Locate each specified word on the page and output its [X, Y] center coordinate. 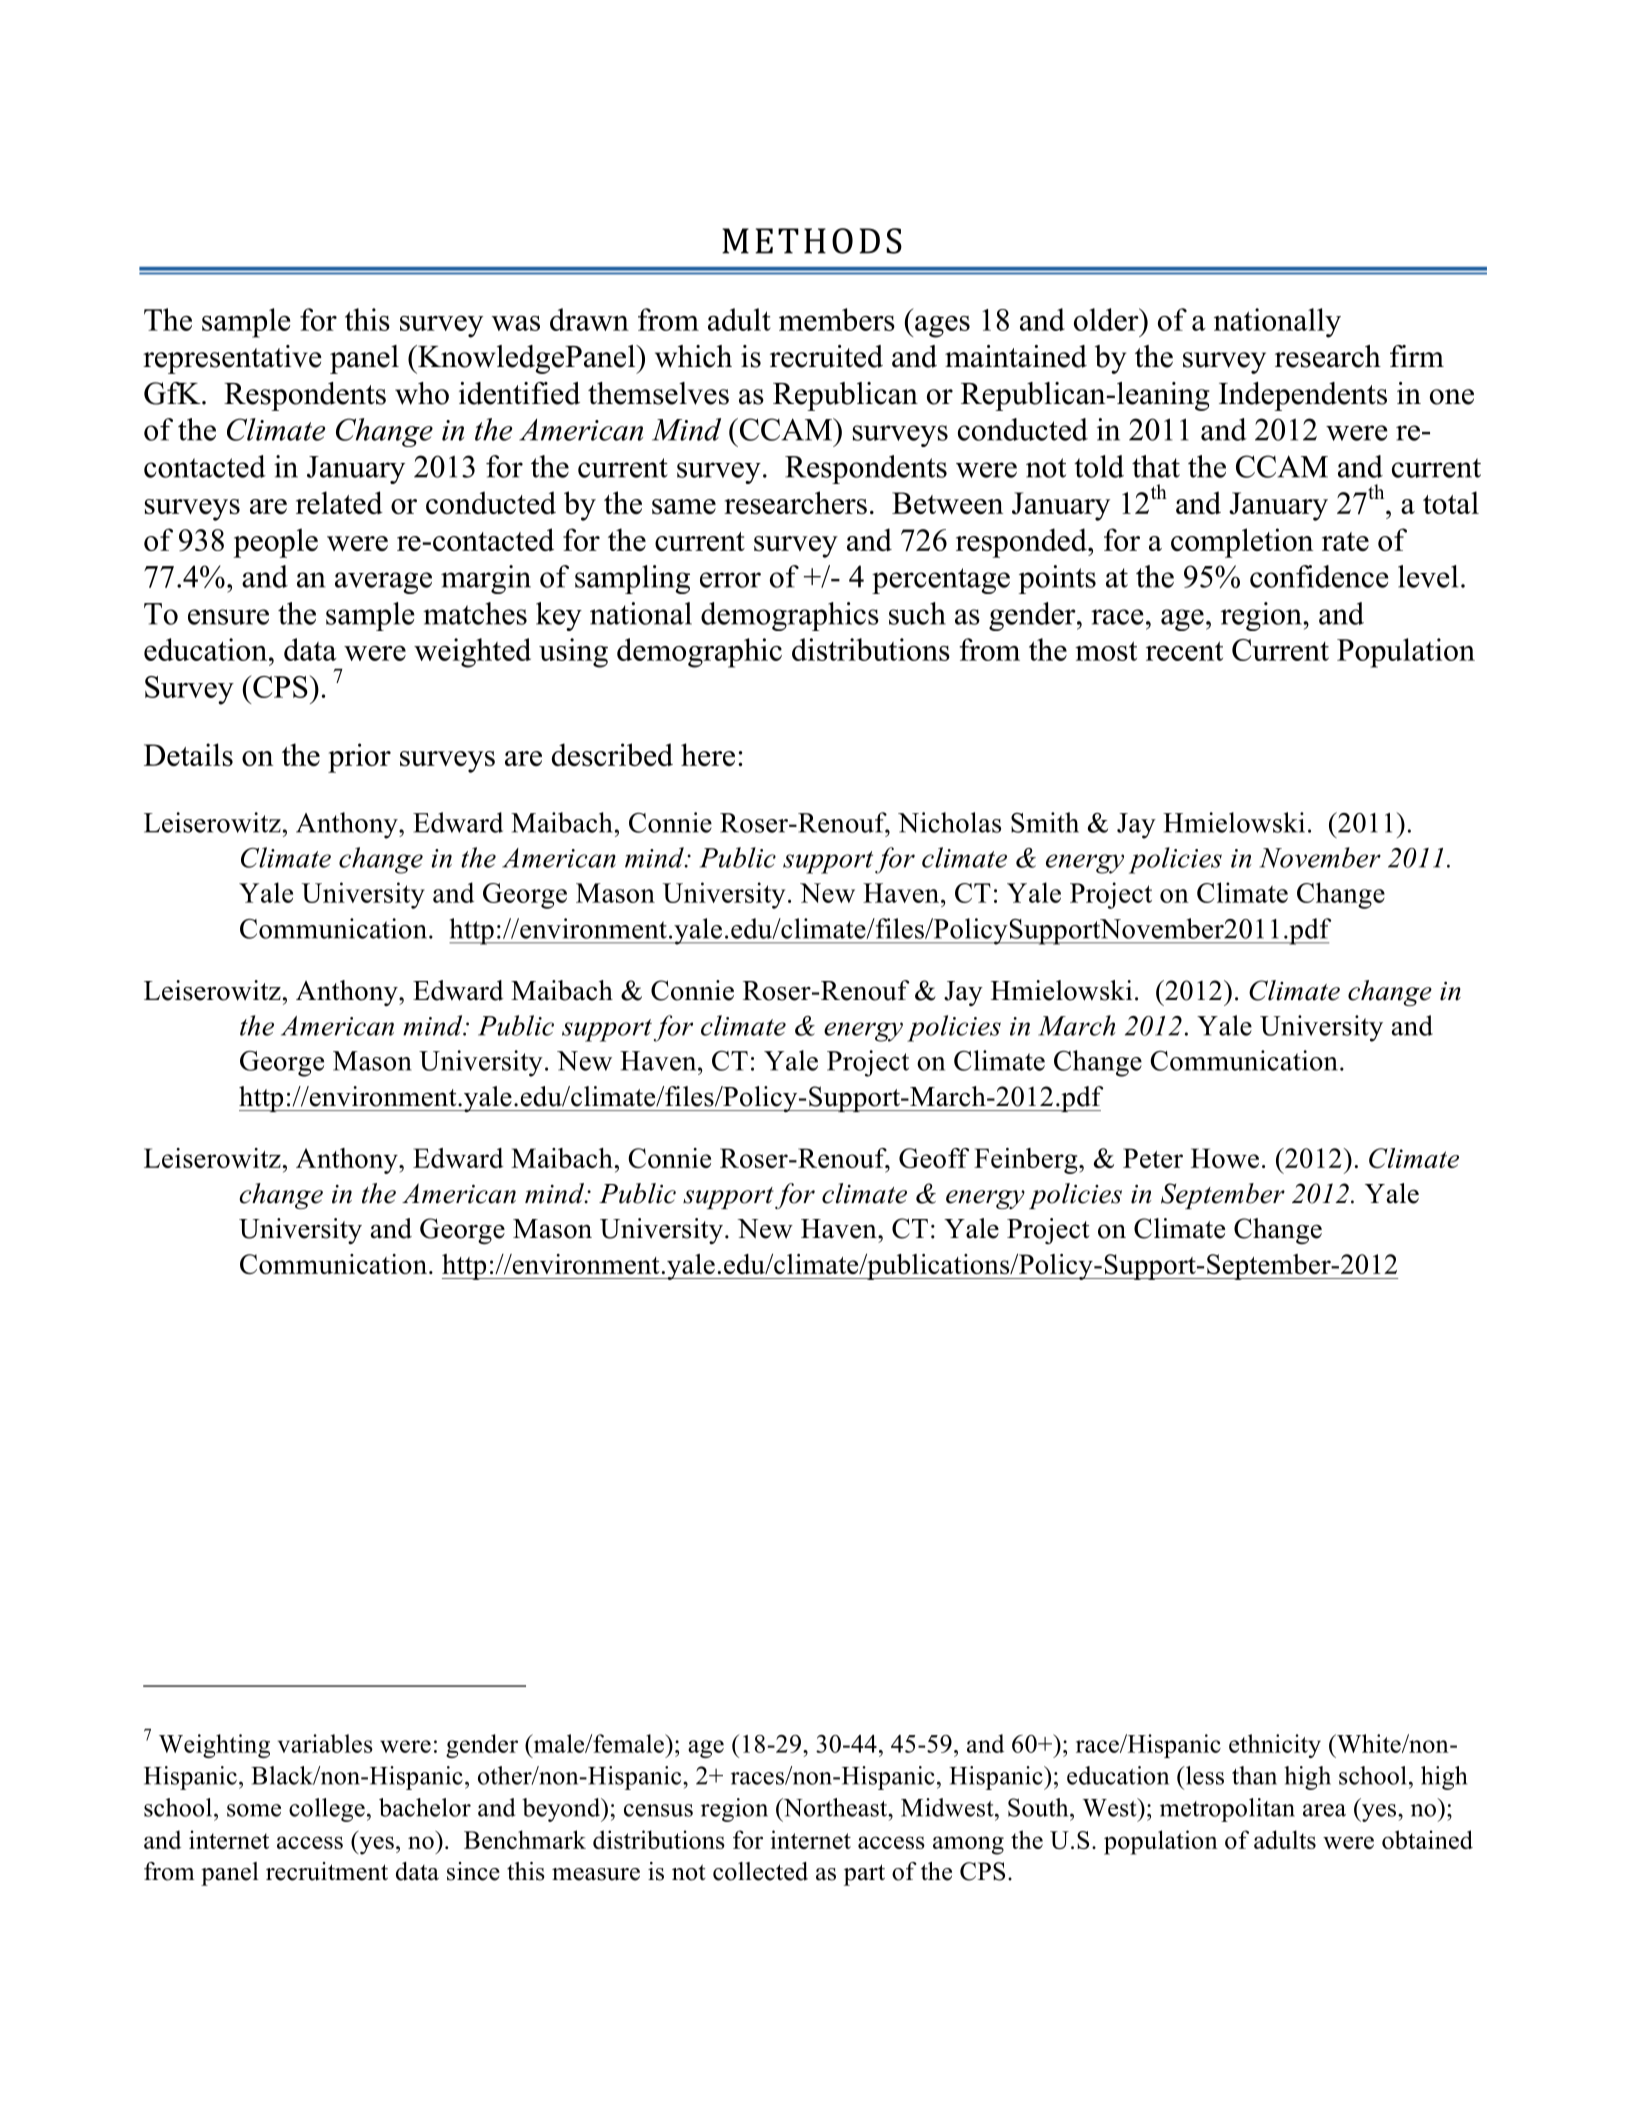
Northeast [835, 1807]
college [327, 1810]
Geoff [934, 1158]
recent [1184, 651]
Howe [1225, 1158]
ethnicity [1275, 1746]
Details [188, 754]
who [422, 393]
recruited [826, 356]
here [708, 754]
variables [325, 1743]
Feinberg [1027, 1161]
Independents [1303, 396]
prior [359, 758]
